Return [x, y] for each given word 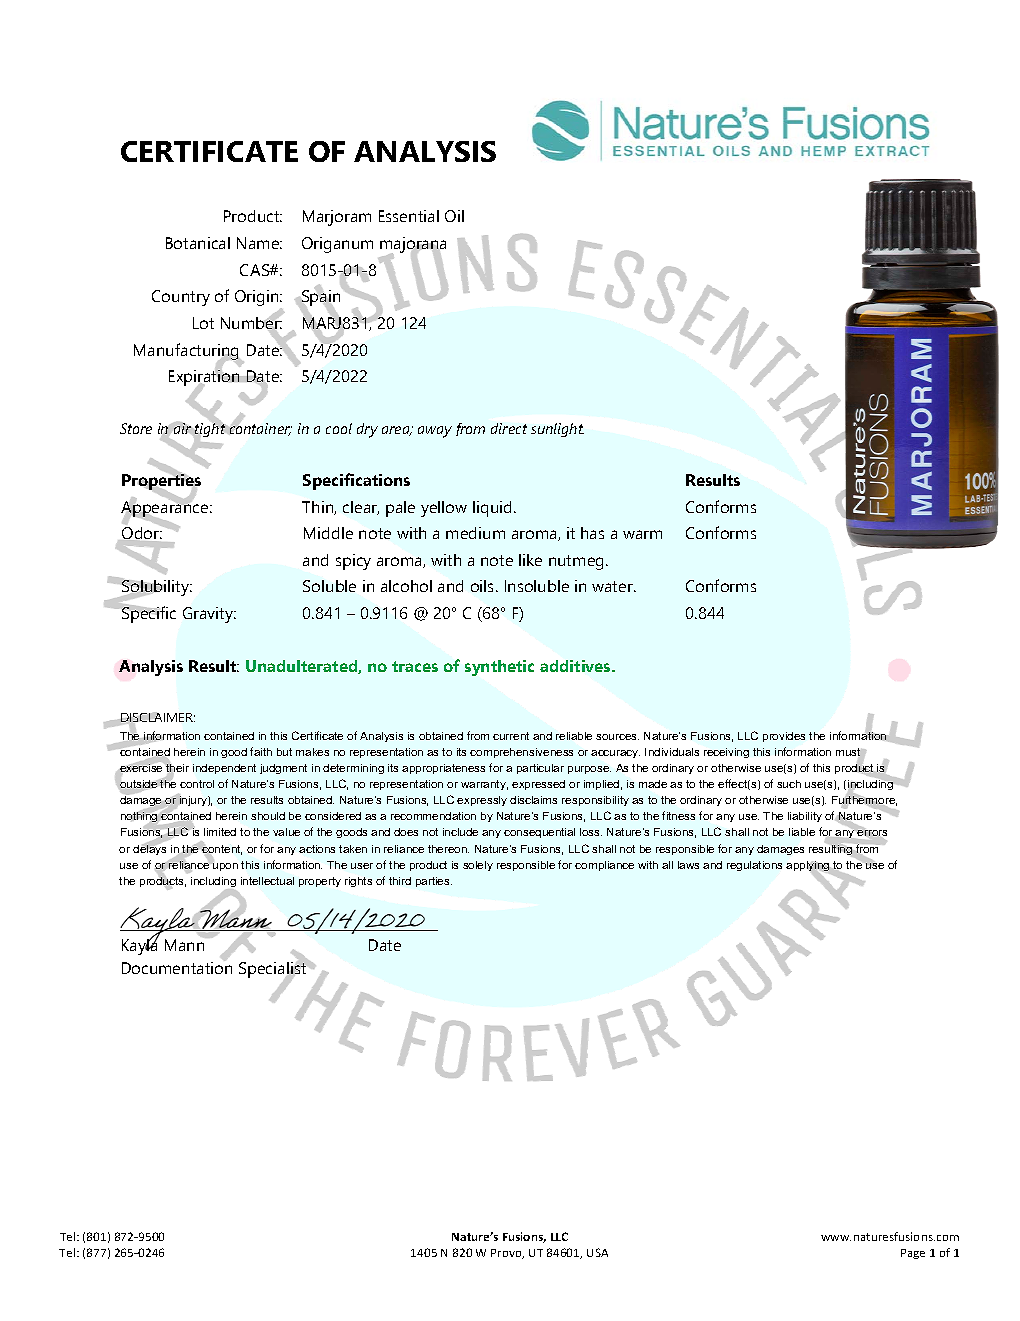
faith [261, 751]
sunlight [557, 430]
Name [259, 243]
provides [784, 737]
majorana [413, 246]
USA [597, 1252]
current [511, 736]
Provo [507, 1254]
